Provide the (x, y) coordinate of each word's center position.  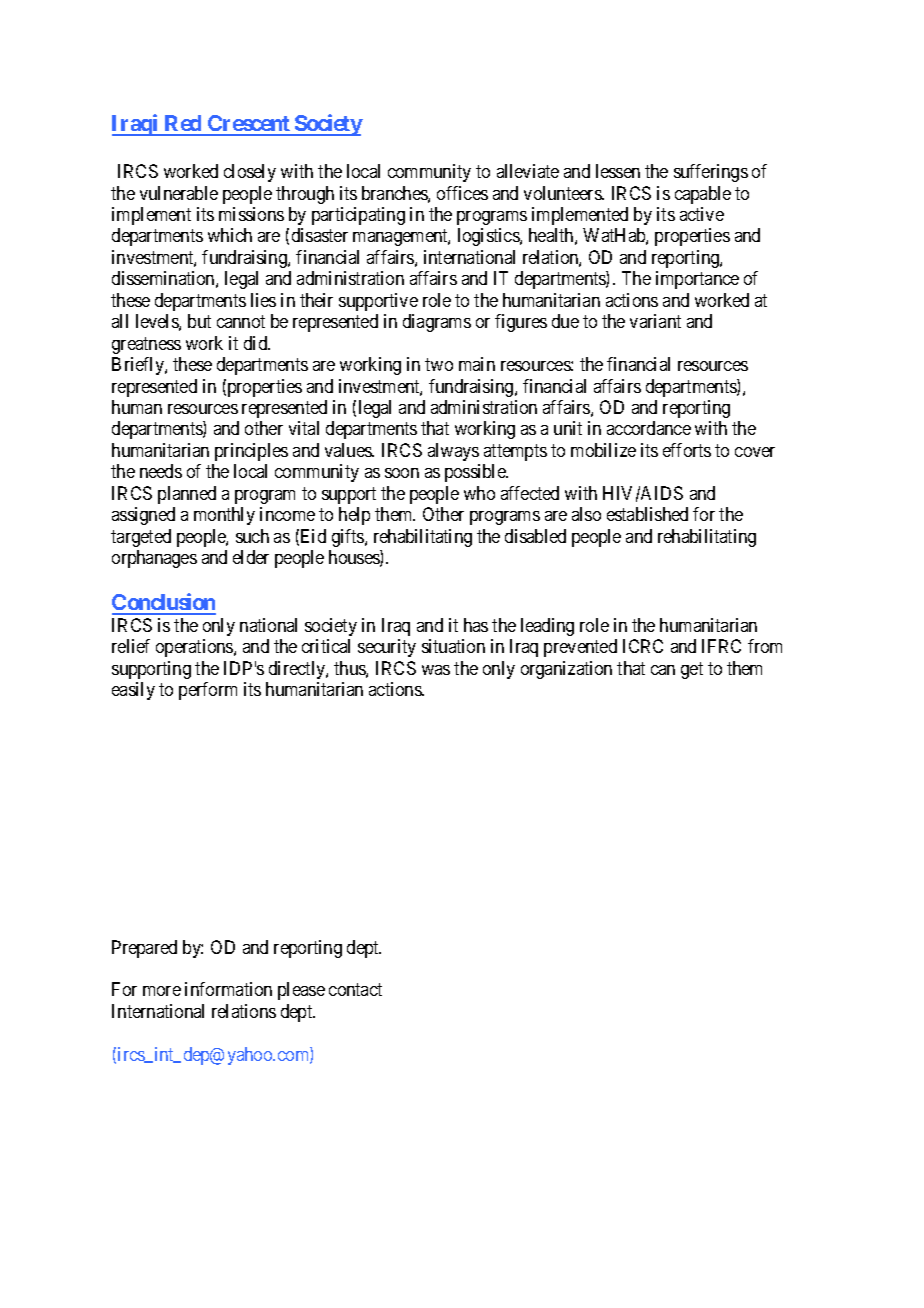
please (301, 991)
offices (462, 193)
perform (208, 691)
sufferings (711, 173)
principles (251, 452)
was (436, 670)
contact (355, 990)
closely (250, 173)
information (228, 989)
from (765, 646)
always (453, 452)
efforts (687, 450)
